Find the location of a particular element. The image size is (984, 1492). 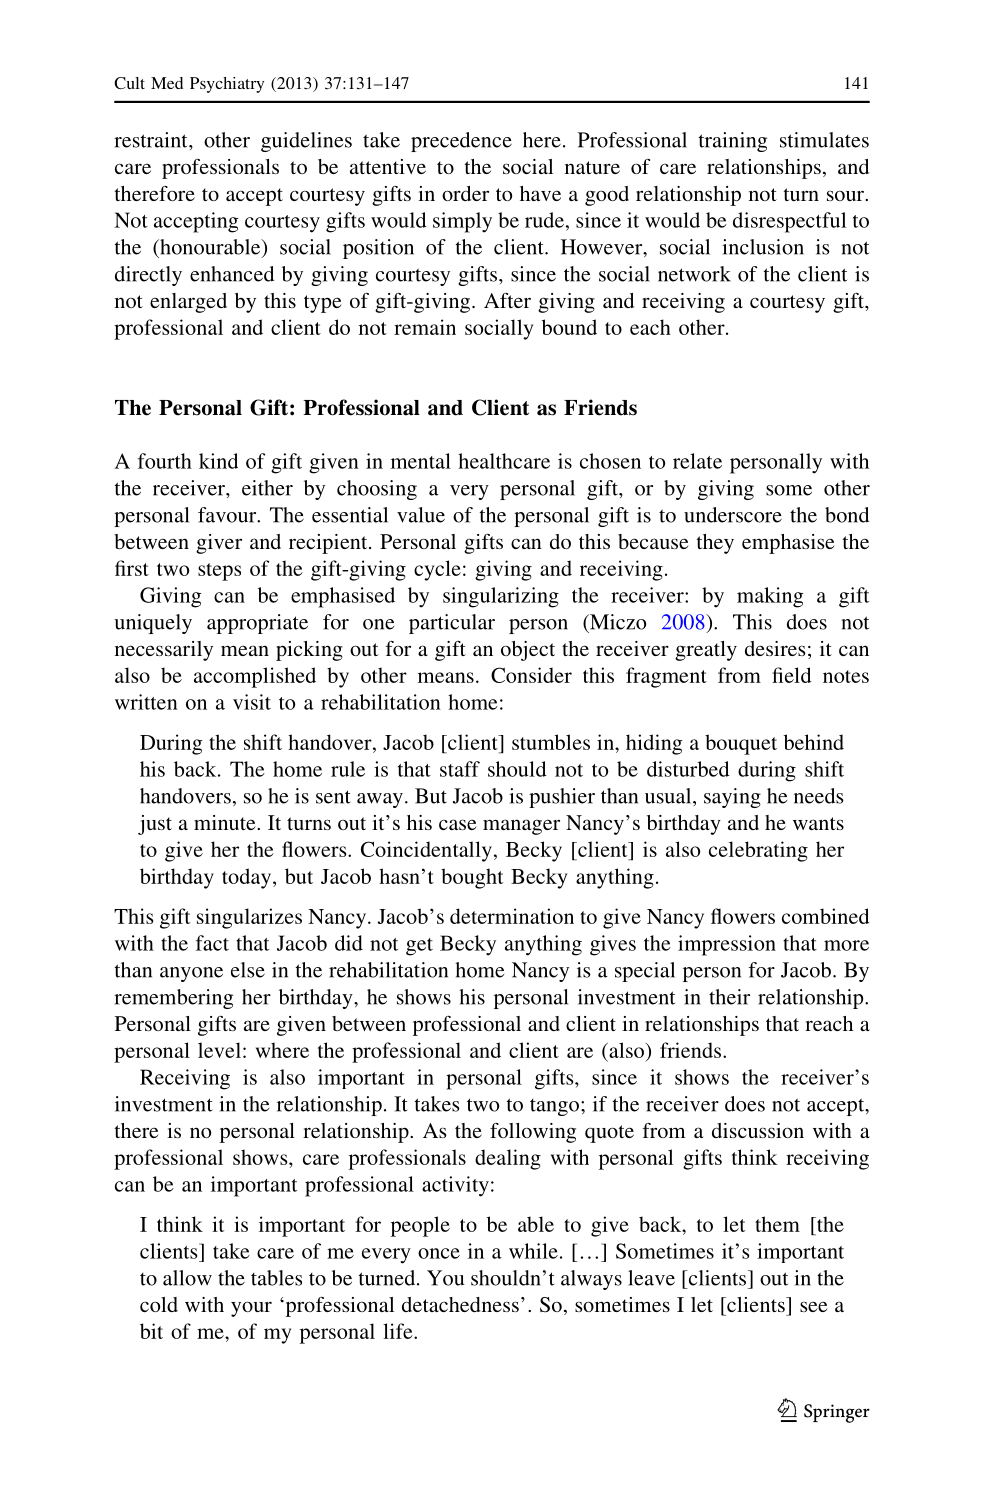

Psychiatry is located at coordinates (227, 85).
